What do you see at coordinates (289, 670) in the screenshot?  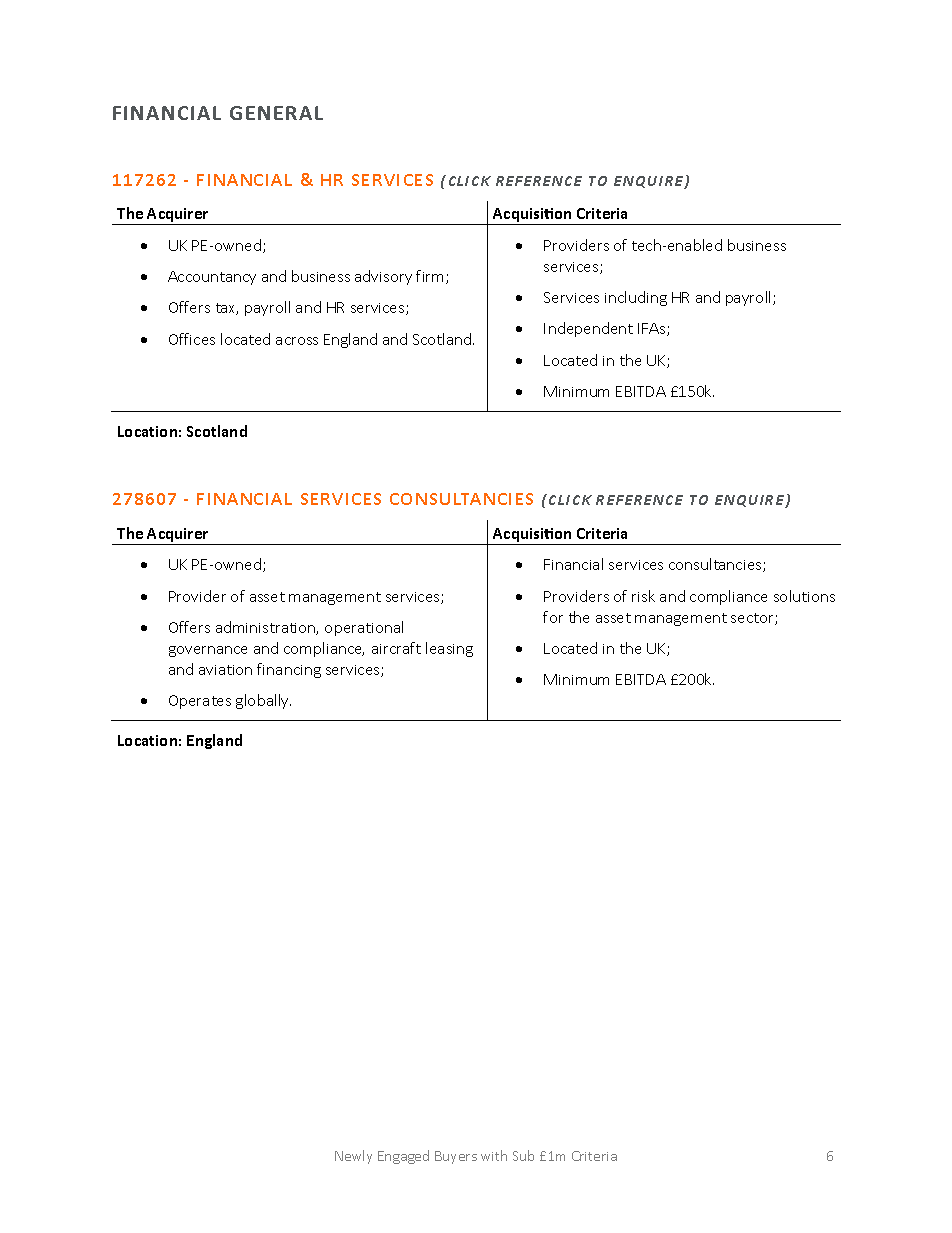 I see `financing` at bounding box center [289, 670].
